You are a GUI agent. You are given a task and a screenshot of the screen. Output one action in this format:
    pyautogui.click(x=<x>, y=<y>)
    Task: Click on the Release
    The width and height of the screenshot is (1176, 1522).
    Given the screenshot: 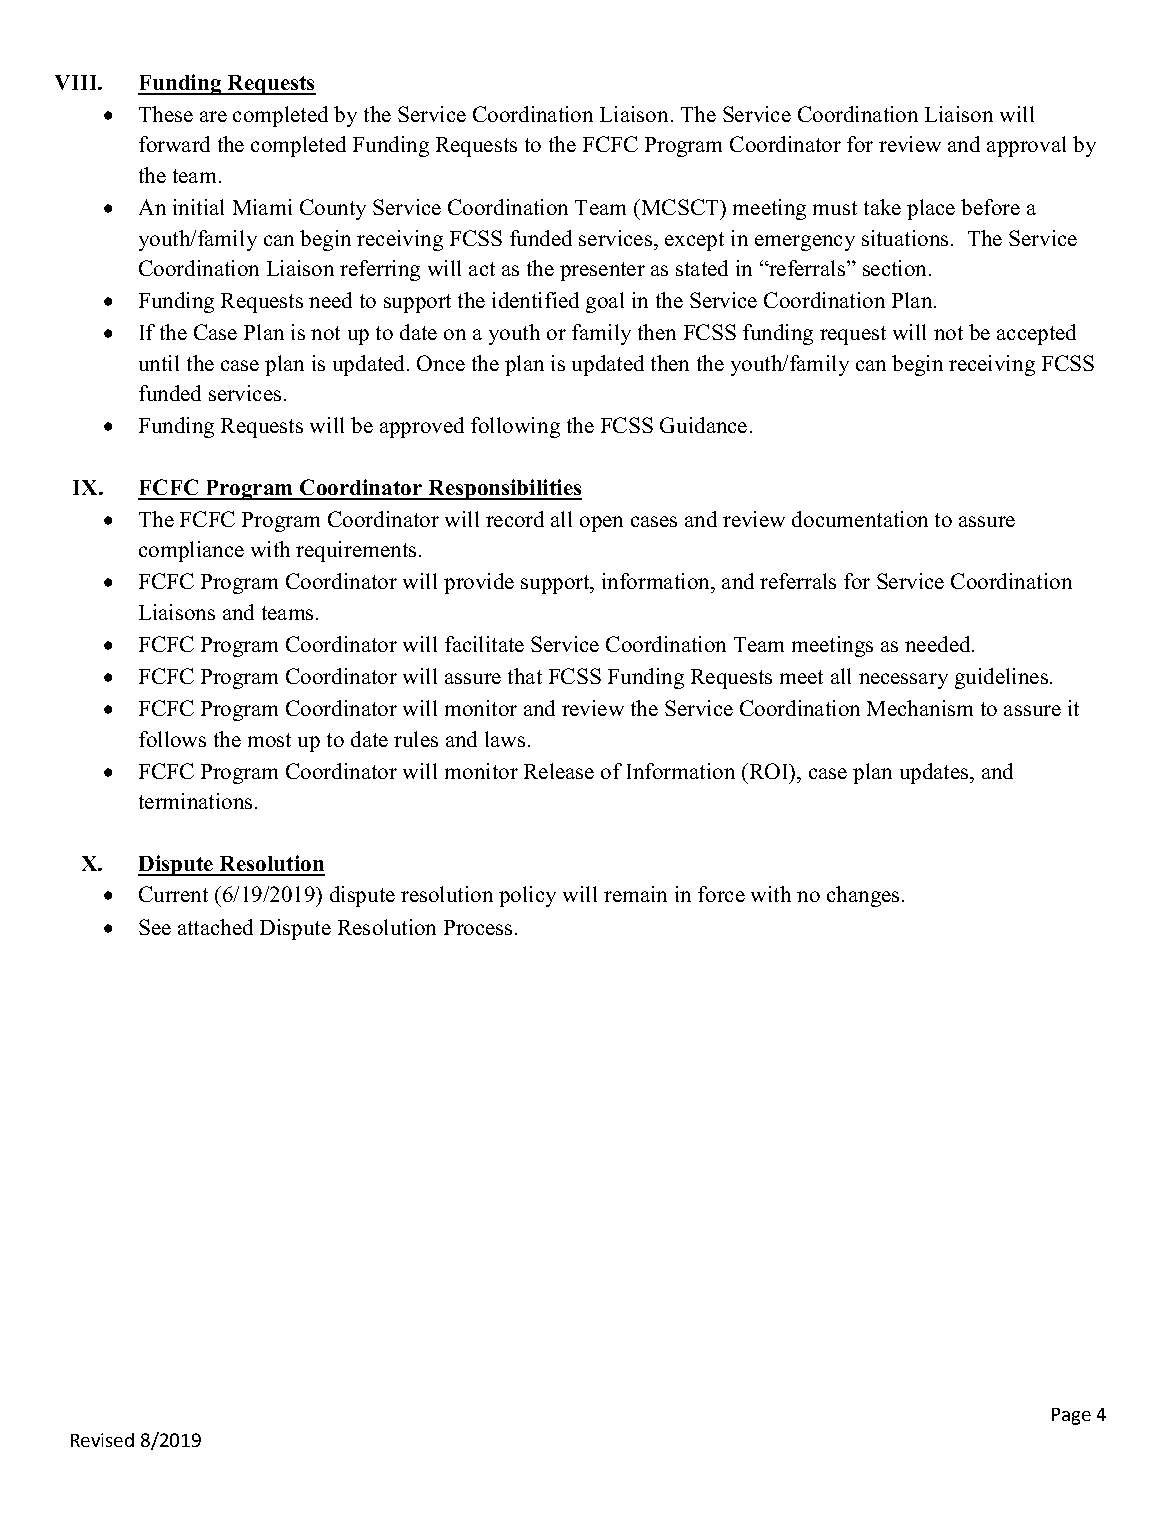 What is the action you would take?
    pyautogui.click(x=559, y=771)
